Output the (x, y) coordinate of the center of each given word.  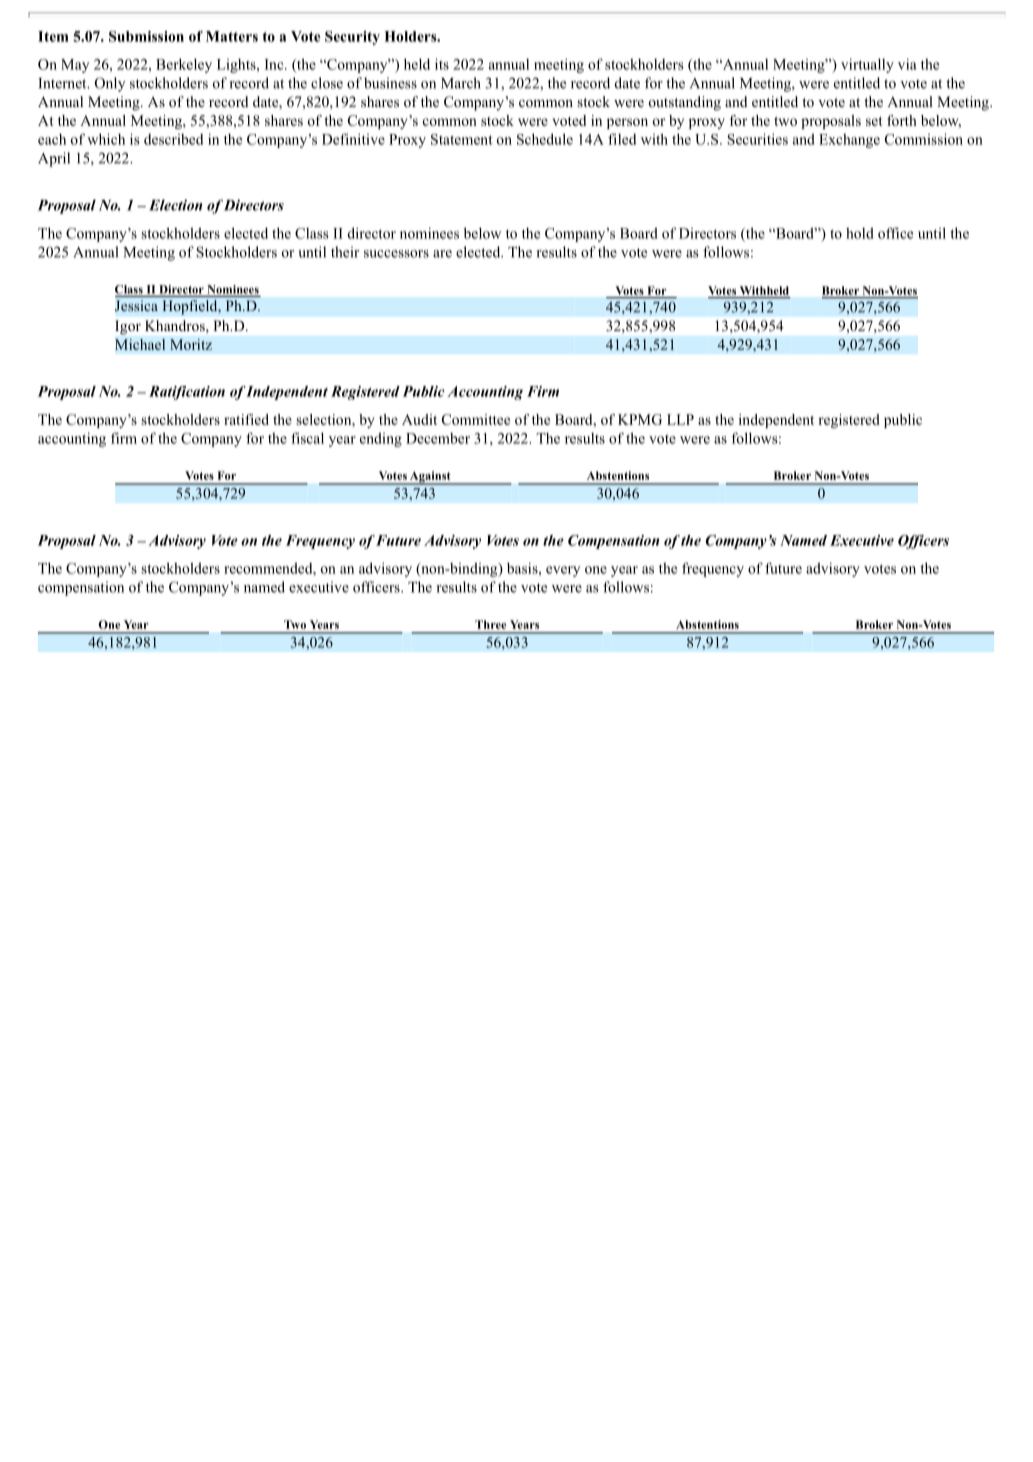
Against (430, 478)
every (563, 571)
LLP (680, 419)
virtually (867, 65)
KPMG (640, 419)
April (54, 159)
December (438, 438)
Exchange (849, 141)
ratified (246, 419)
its (442, 64)
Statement (462, 139)
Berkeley (184, 65)
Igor (128, 327)
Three (490, 624)
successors (396, 254)
